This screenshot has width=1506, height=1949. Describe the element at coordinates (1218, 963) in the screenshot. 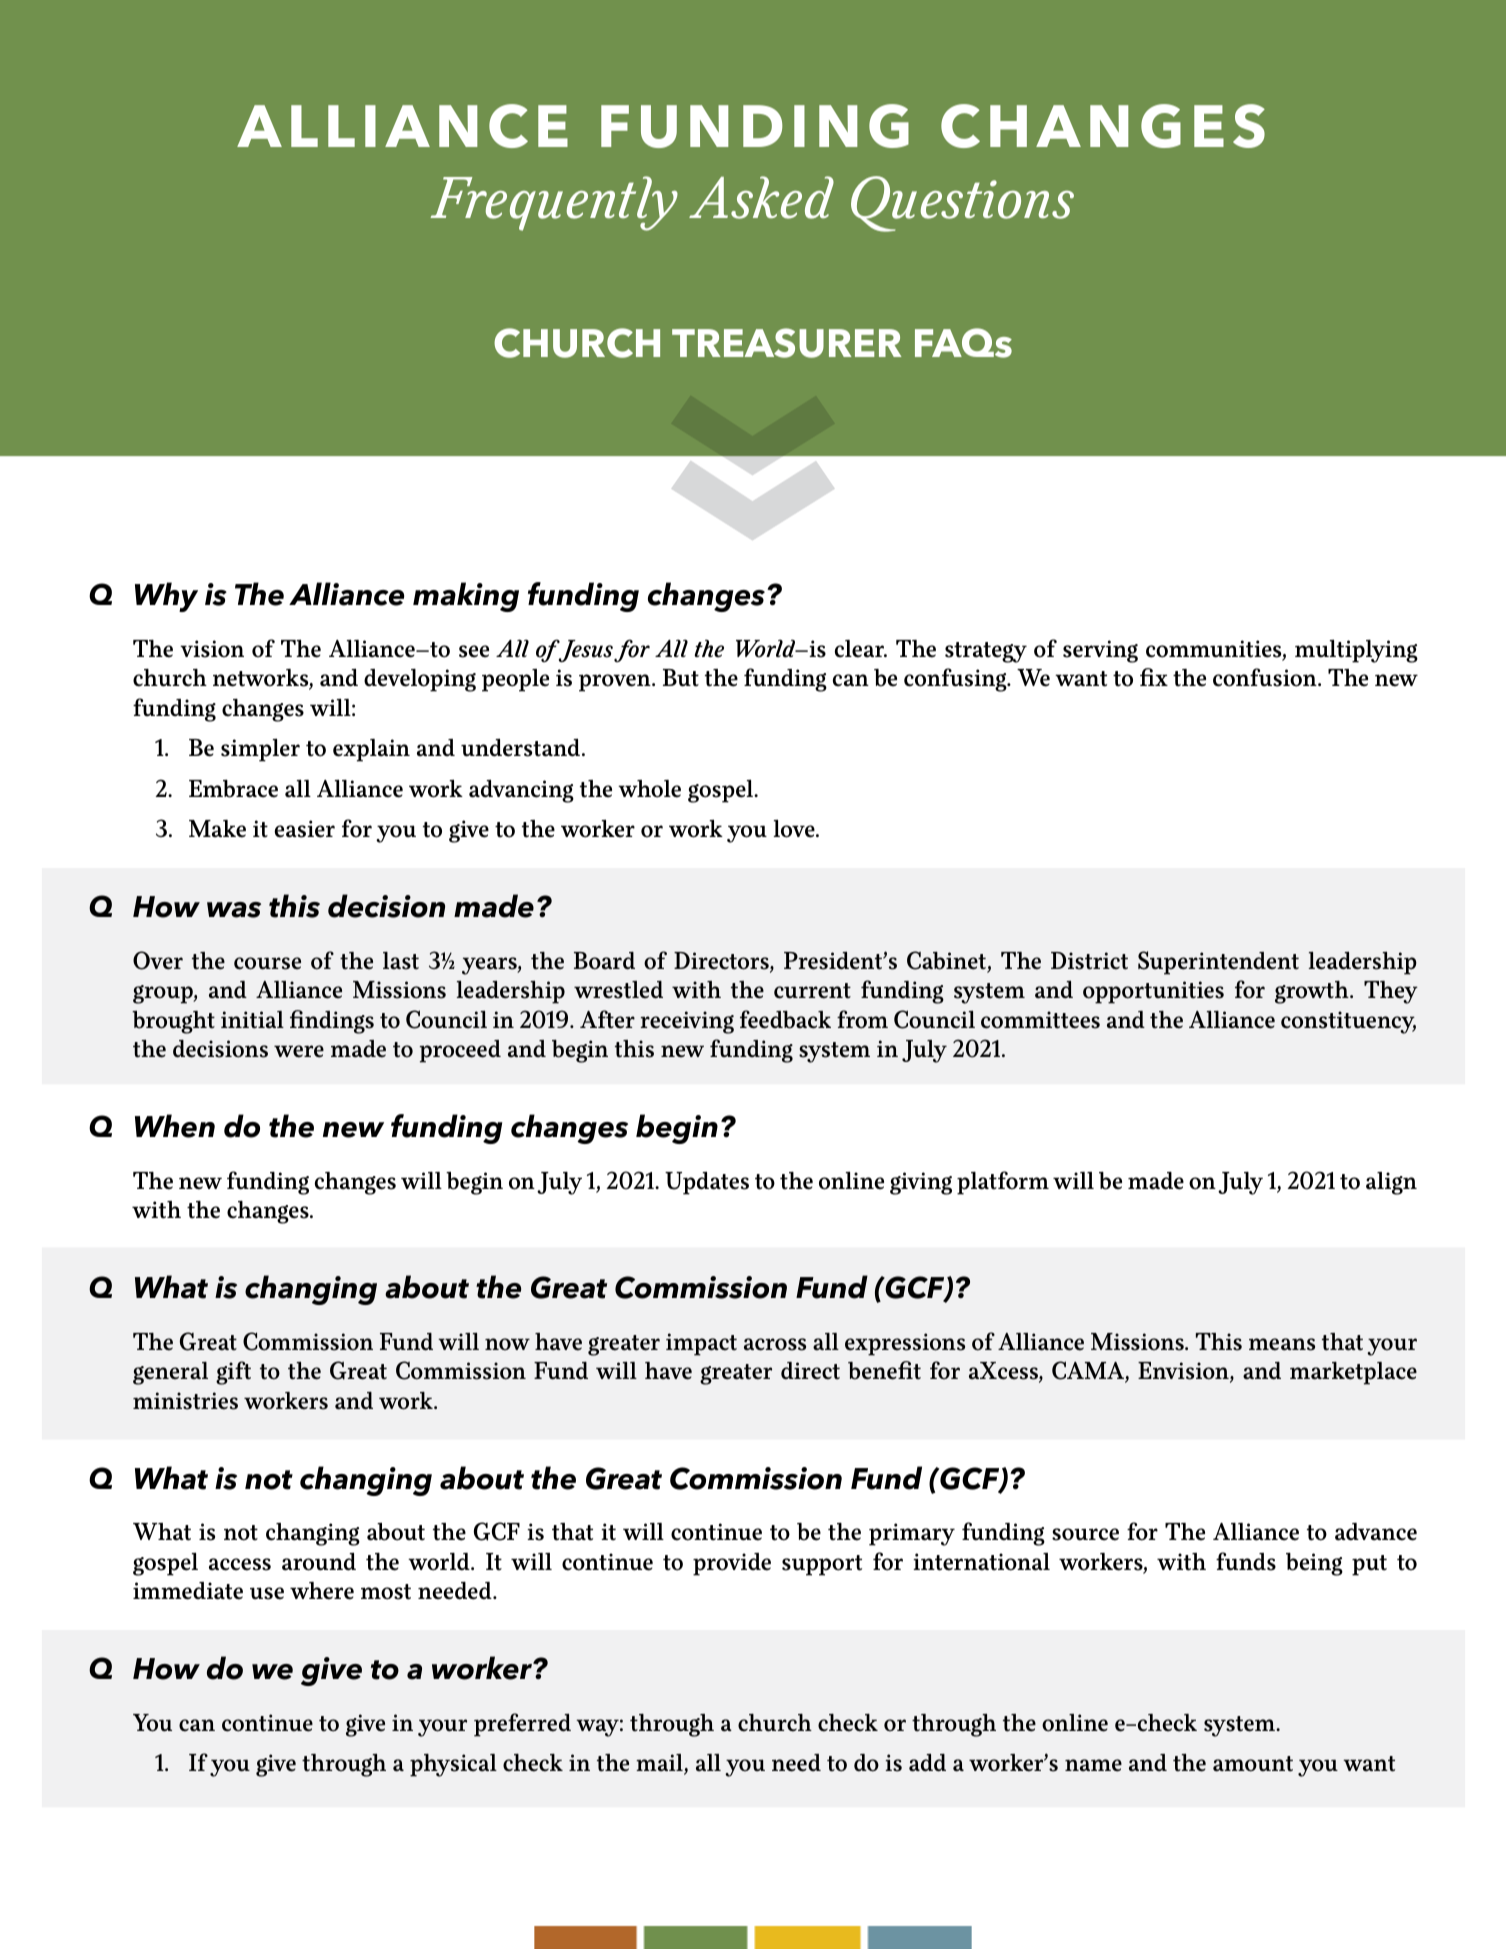

I see `Superintendent` at that location.
